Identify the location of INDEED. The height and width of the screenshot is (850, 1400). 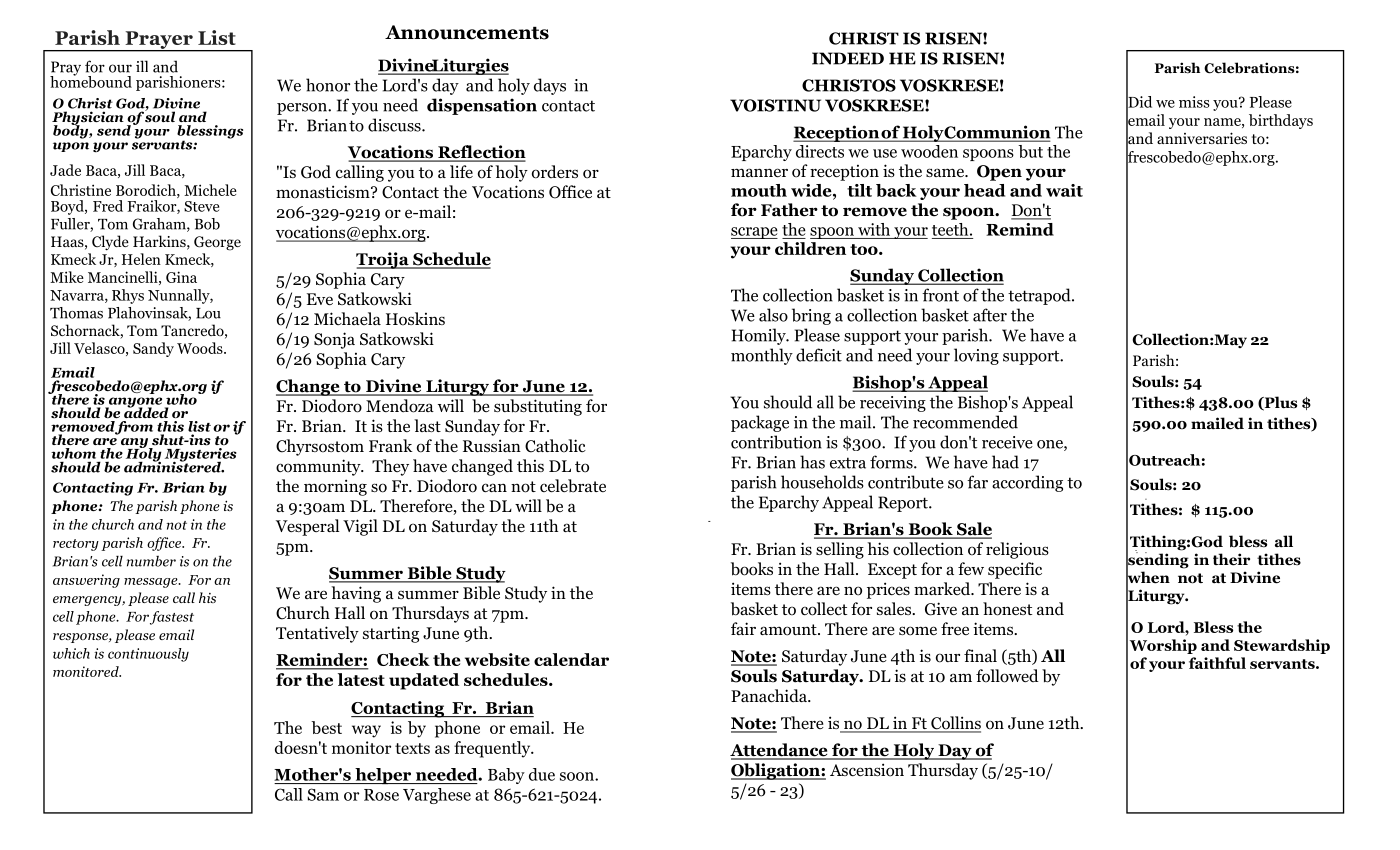
(848, 58).
